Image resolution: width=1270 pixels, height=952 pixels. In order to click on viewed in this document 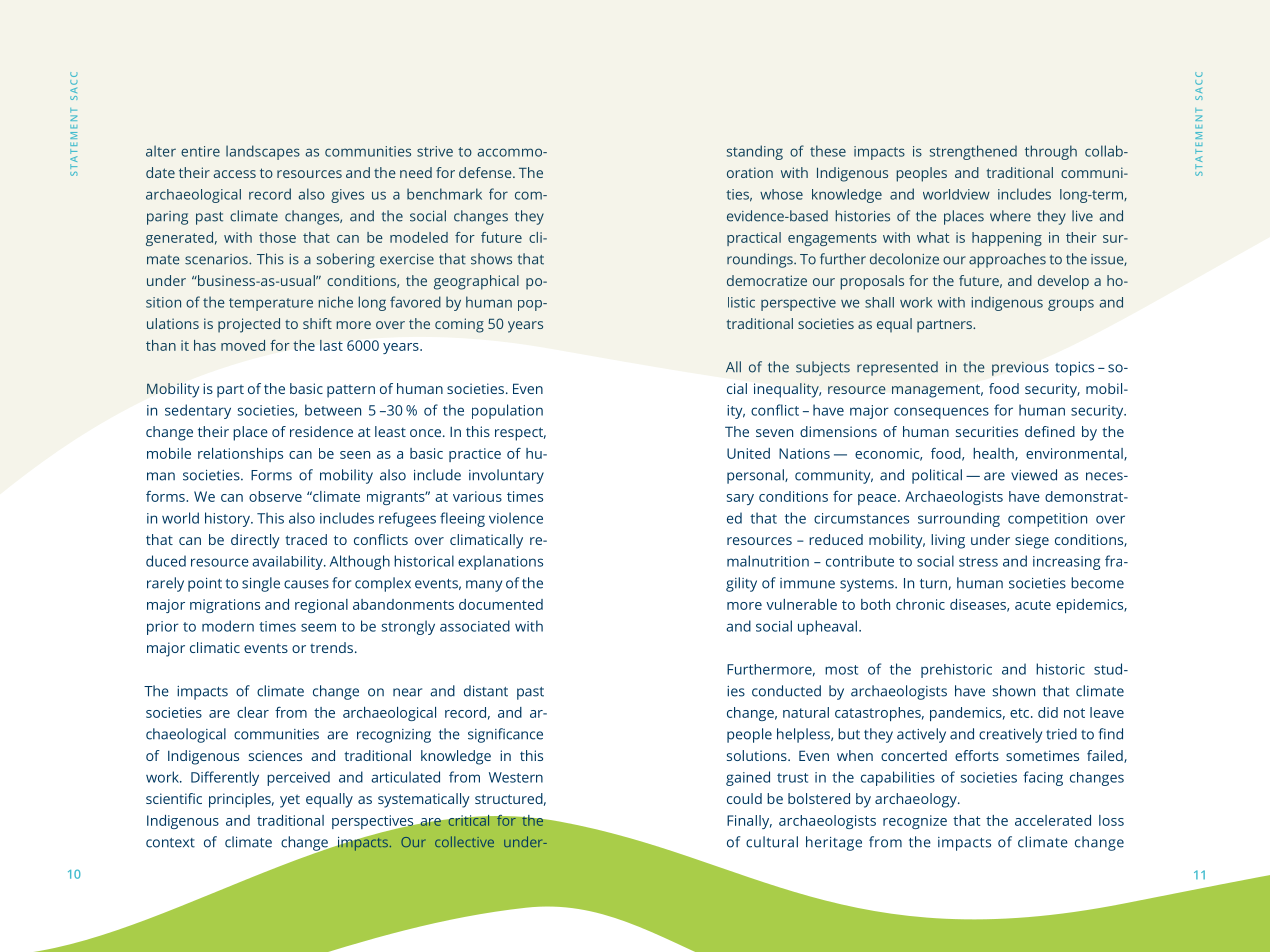, I will do `click(1034, 475)`.
